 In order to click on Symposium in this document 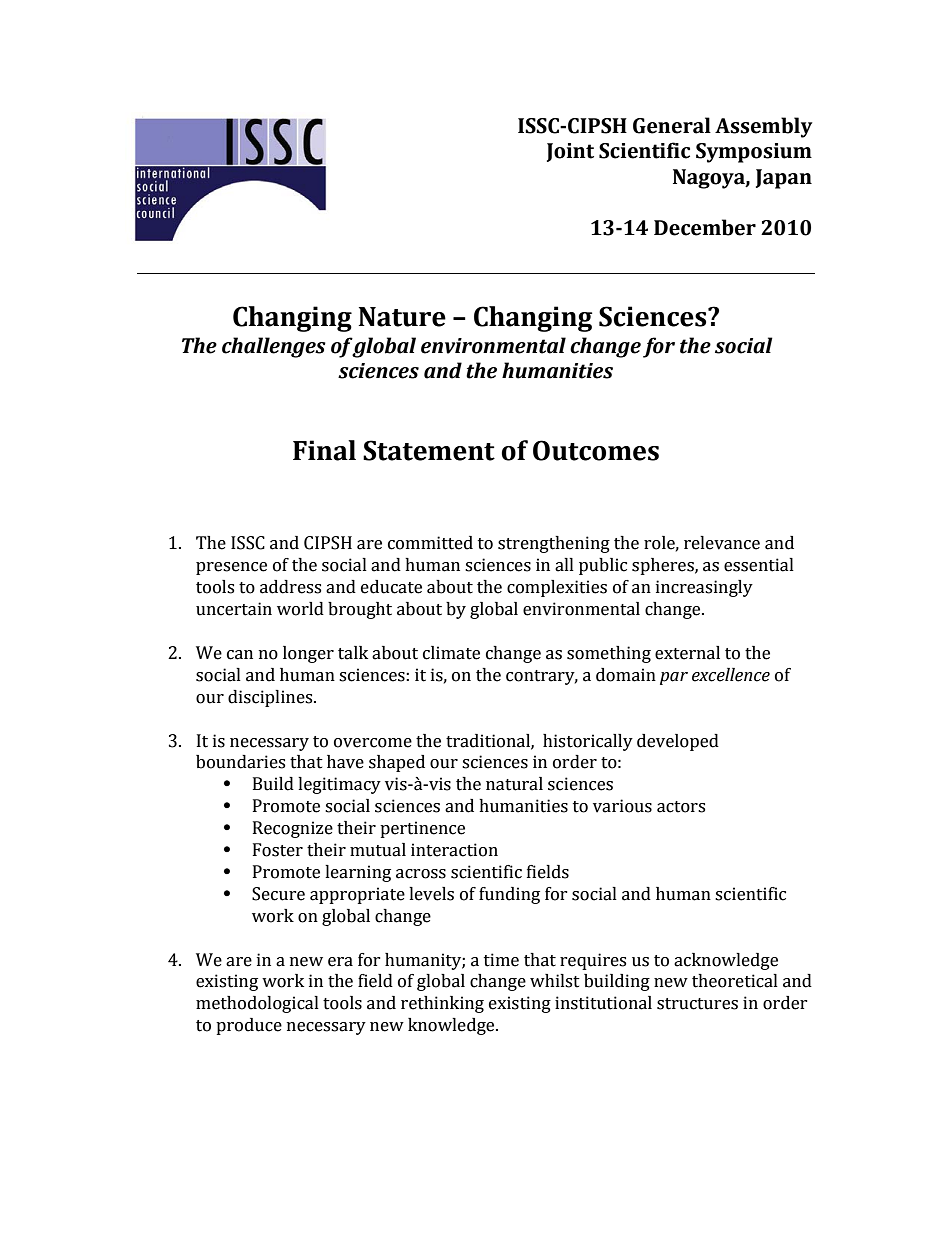, I will do `click(754, 153)`.
